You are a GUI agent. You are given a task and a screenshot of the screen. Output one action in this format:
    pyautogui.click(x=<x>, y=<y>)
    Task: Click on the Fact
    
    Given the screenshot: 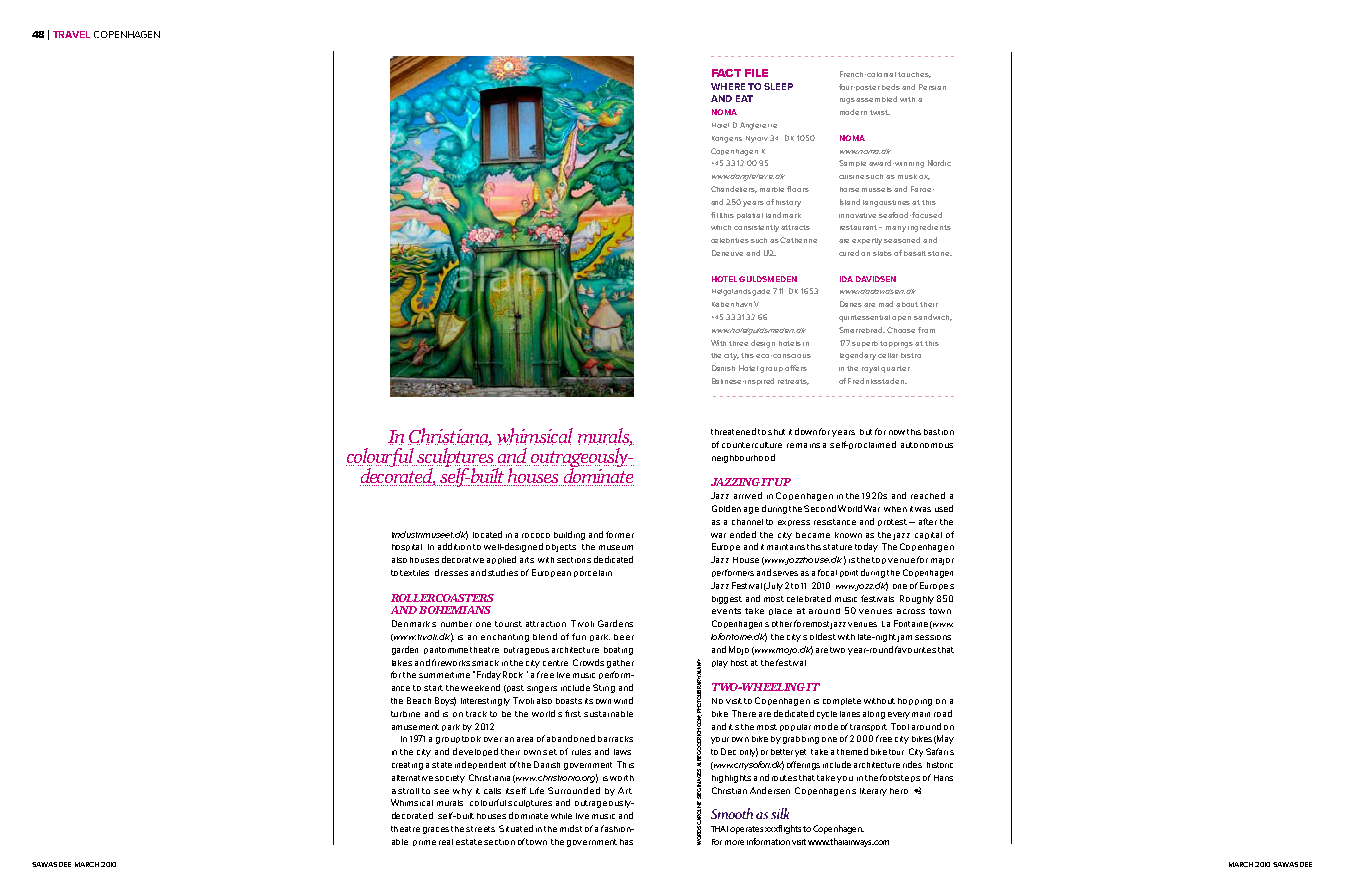 What is the action you would take?
    pyautogui.click(x=726, y=73)
